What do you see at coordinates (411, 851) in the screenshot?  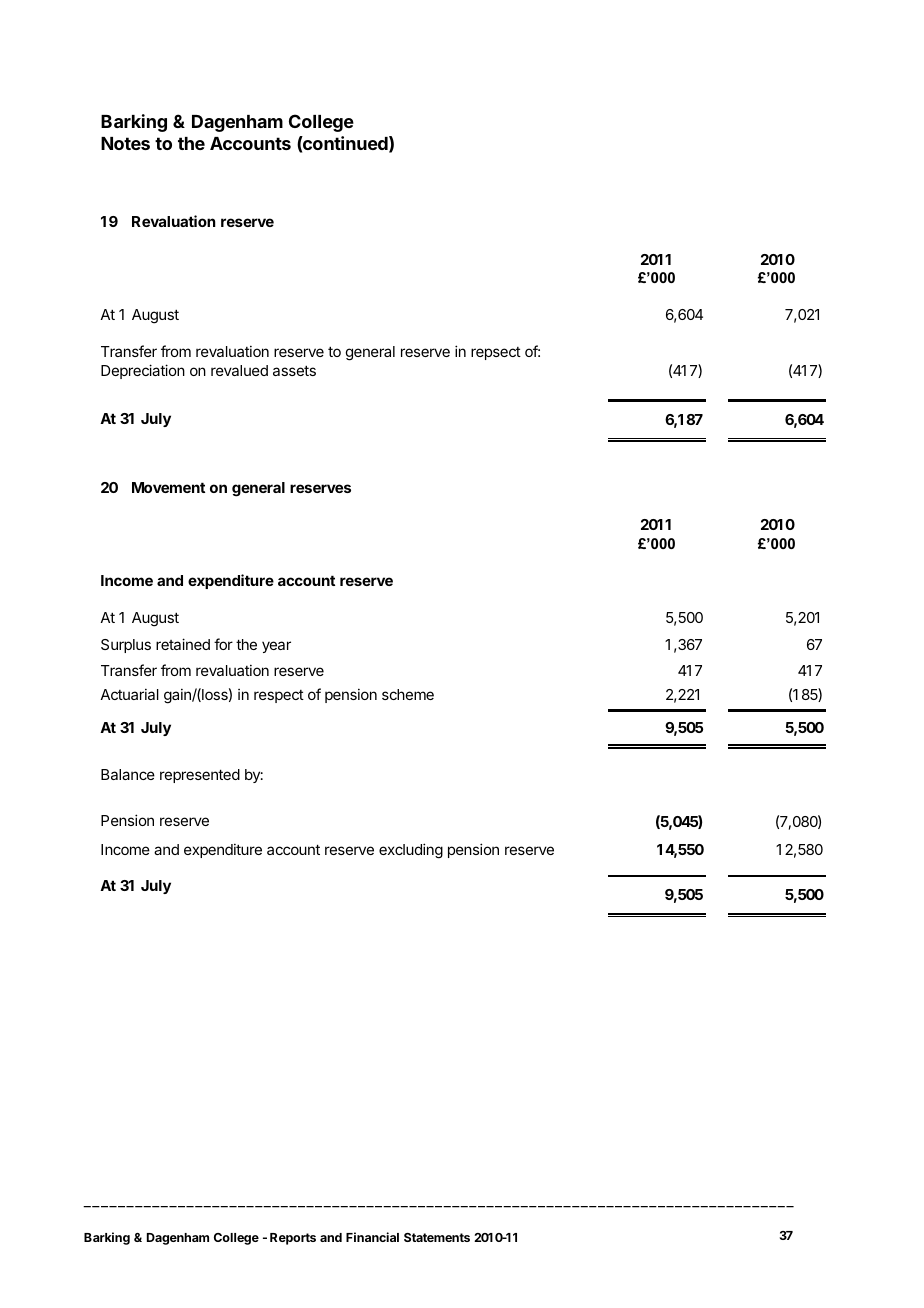 I see `excluding` at bounding box center [411, 851].
